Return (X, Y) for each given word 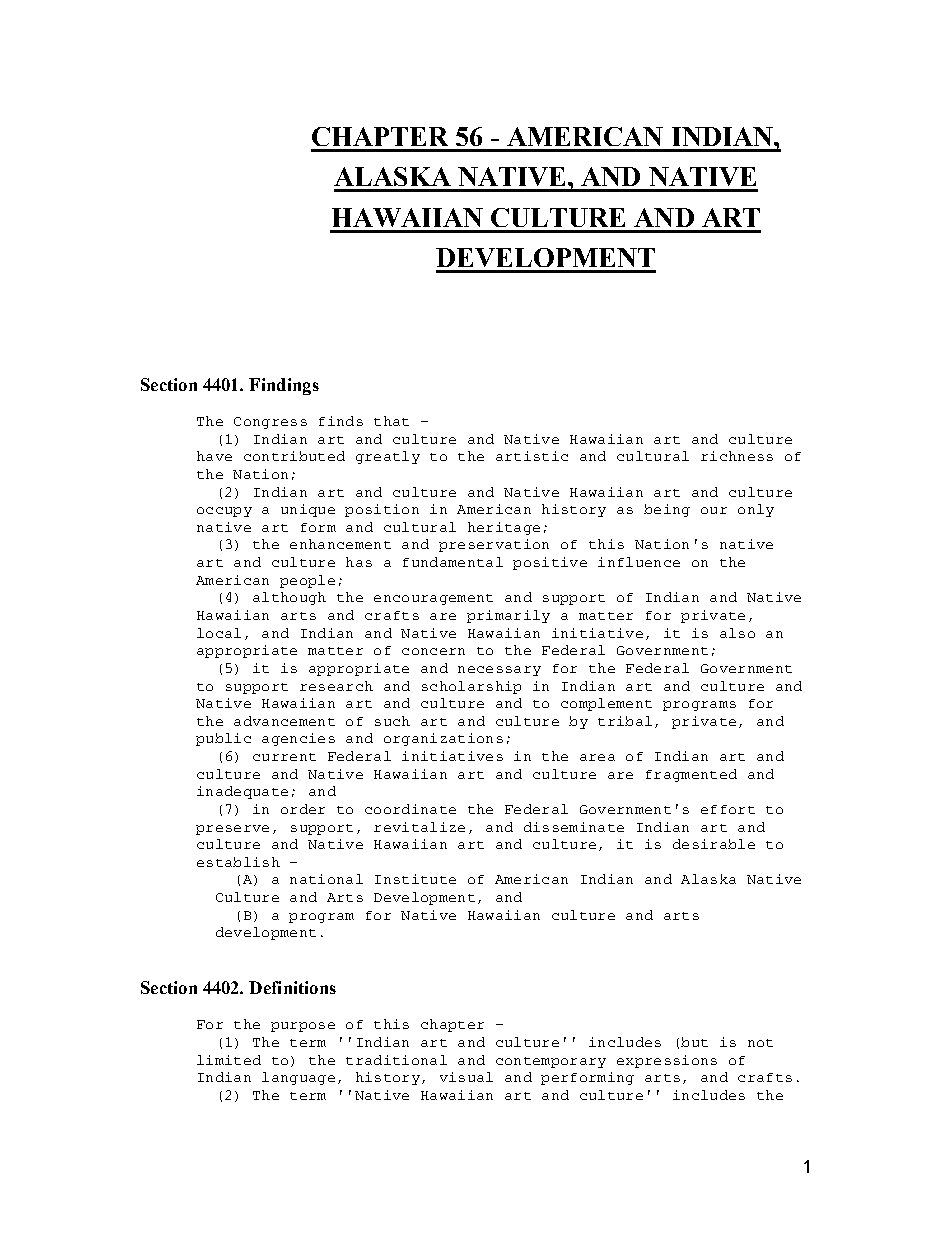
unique (308, 510)
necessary (499, 671)
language (298, 1078)
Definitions (292, 987)
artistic (532, 456)
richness (737, 456)
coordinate (410, 809)
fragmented (691, 775)
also (737, 633)
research (336, 686)
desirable (714, 844)
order (303, 809)
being (667, 510)
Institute (415, 879)
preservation (494, 545)
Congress (270, 423)
